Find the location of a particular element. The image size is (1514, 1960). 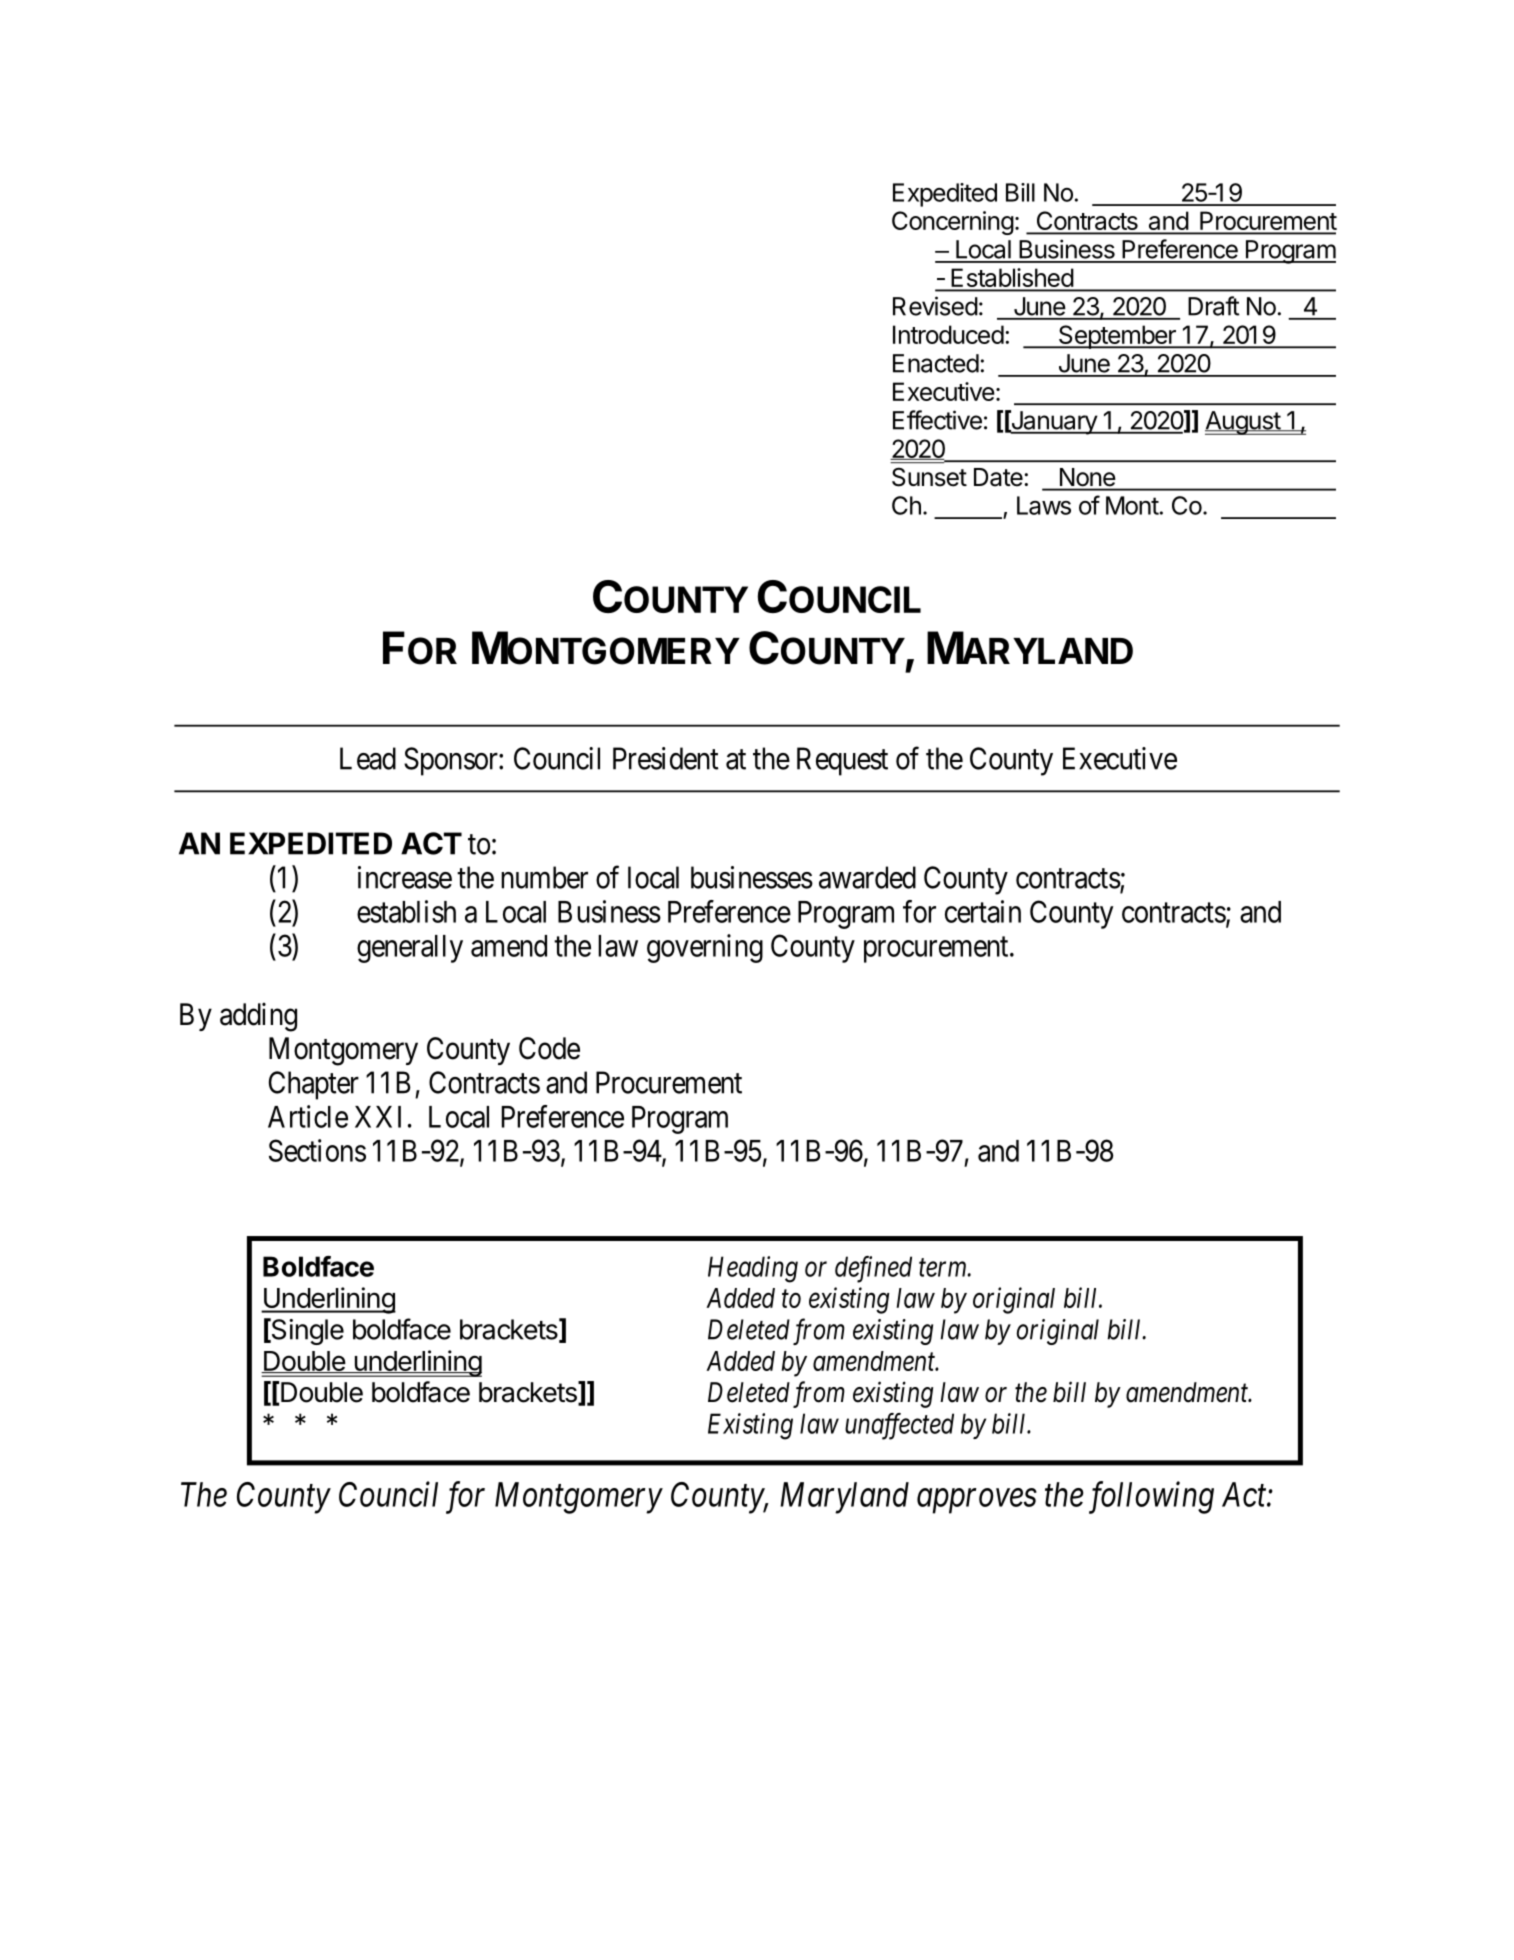

Draft is located at coordinates (1213, 306).
